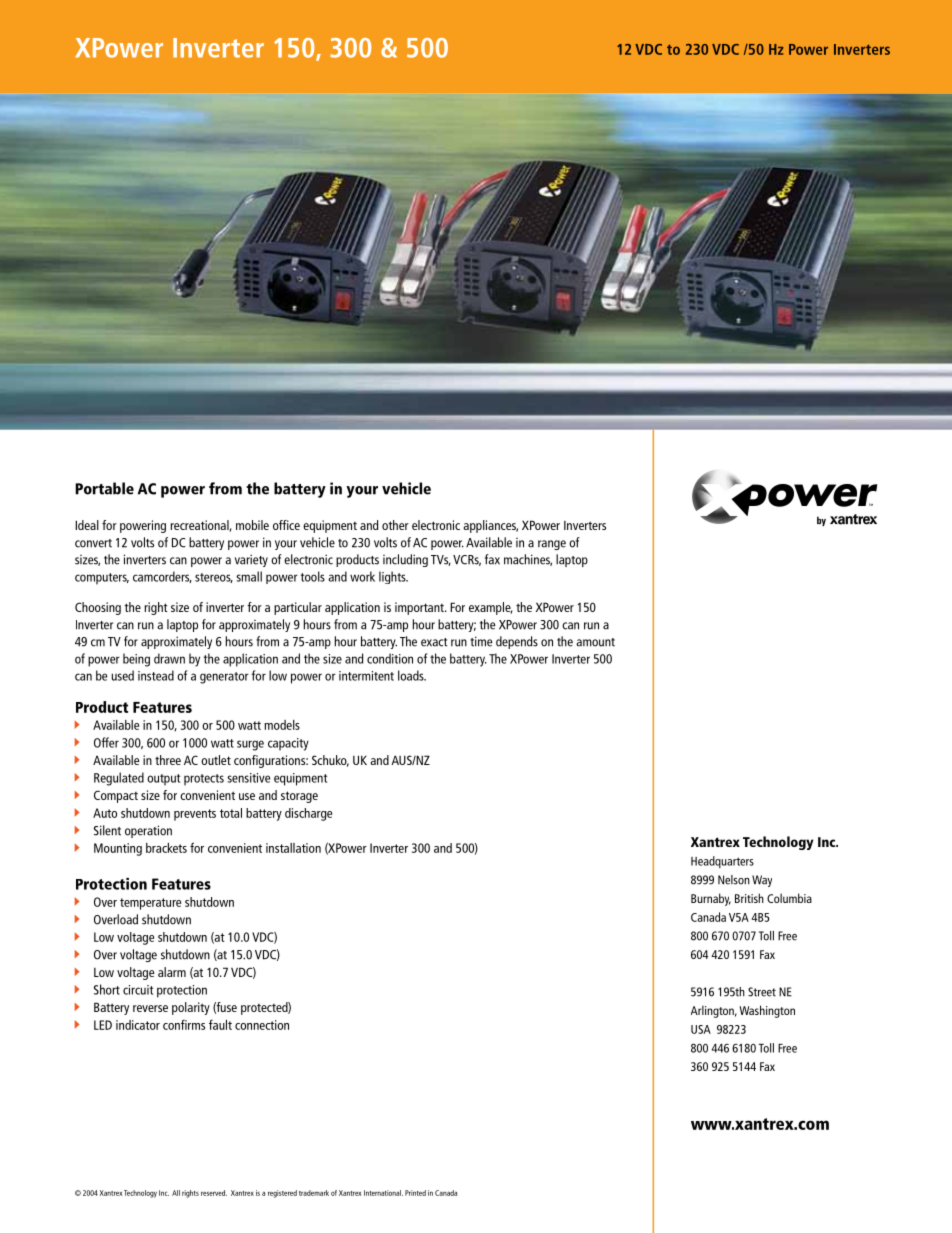 The width and height of the screenshot is (952, 1233). What do you see at coordinates (595, 642) in the screenshot?
I see `amount` at bounding box center [595, 642].
